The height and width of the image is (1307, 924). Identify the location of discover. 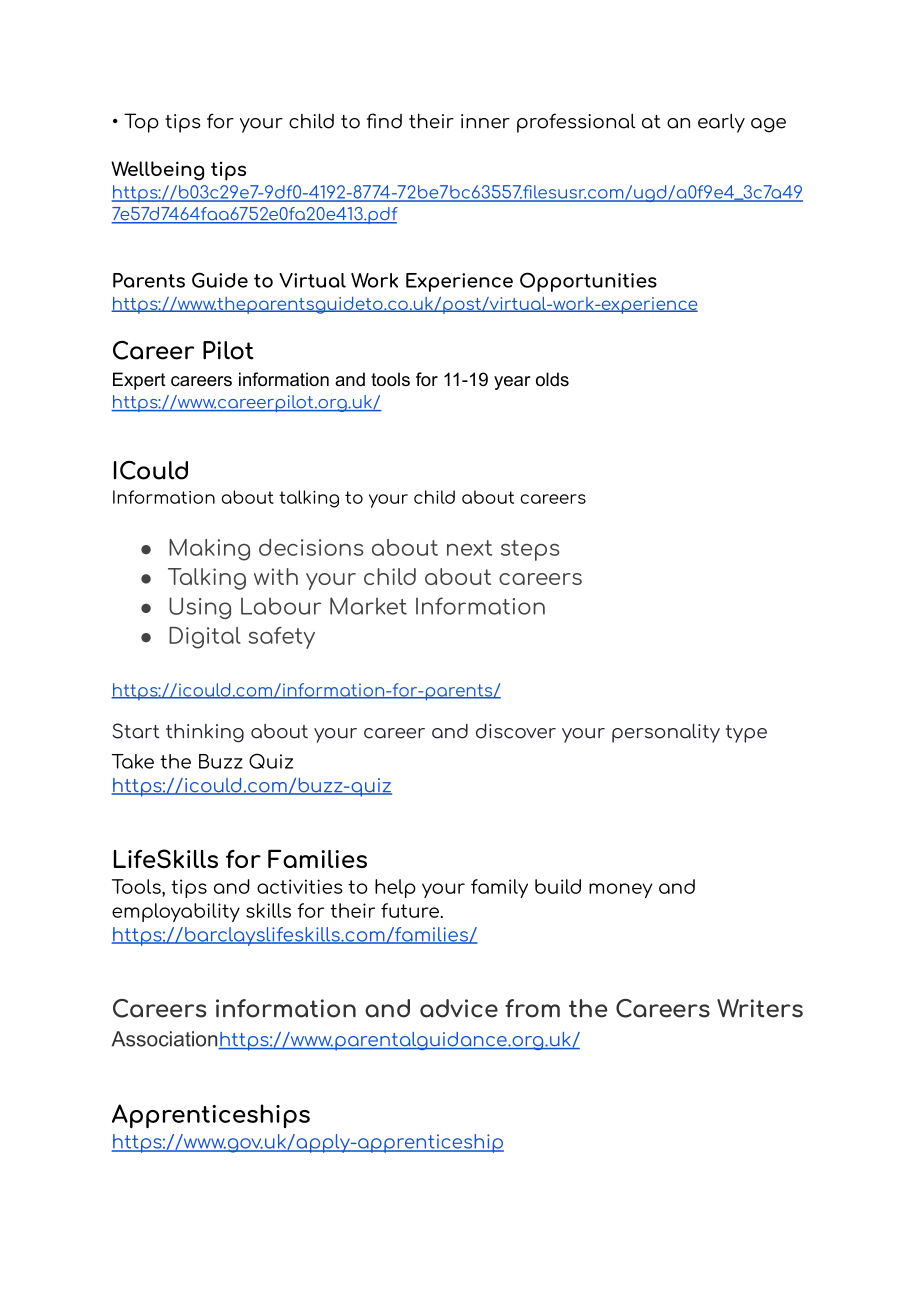
(516, 731).
